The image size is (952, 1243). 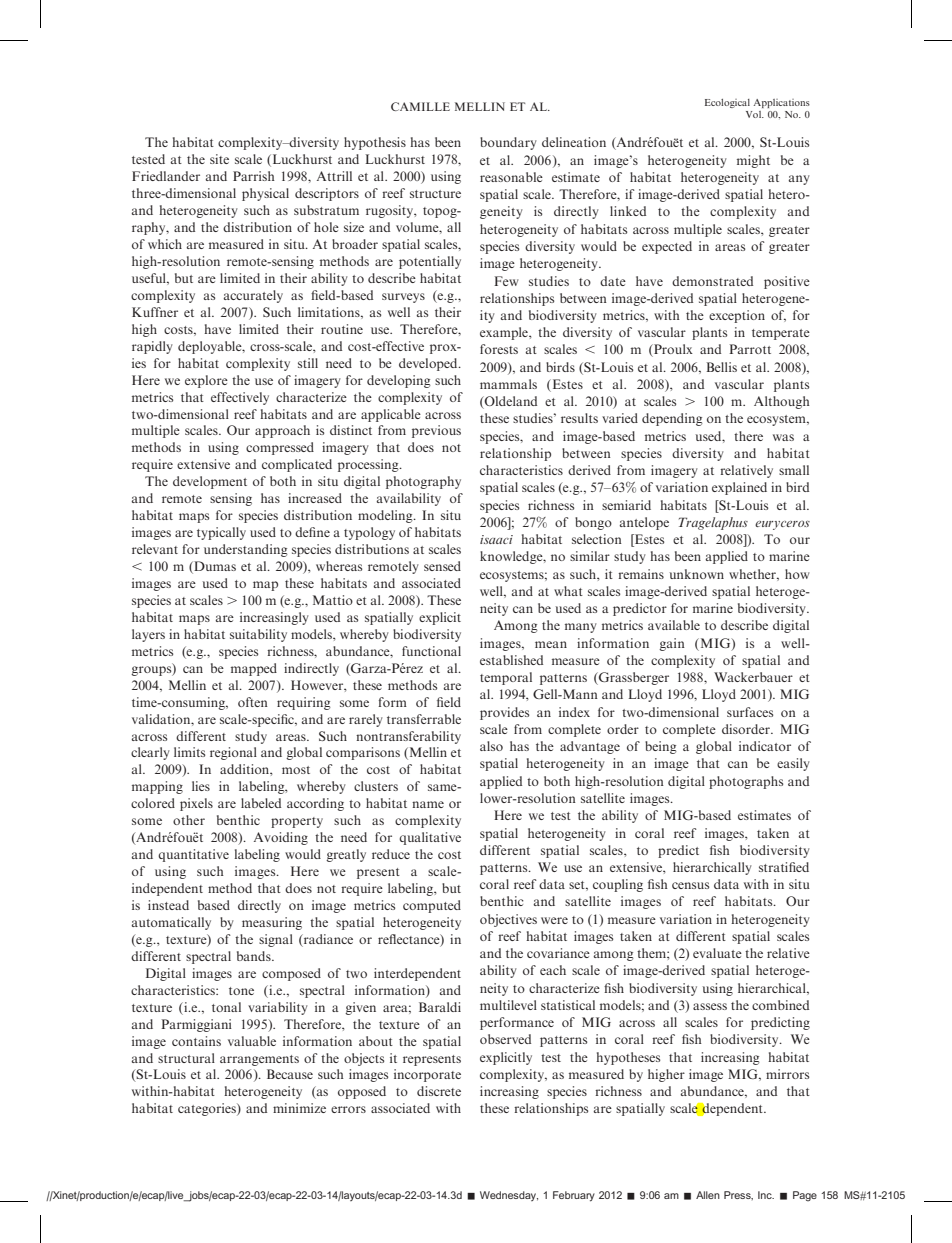 I want to click on measuring, so click(x=272, y=923).
